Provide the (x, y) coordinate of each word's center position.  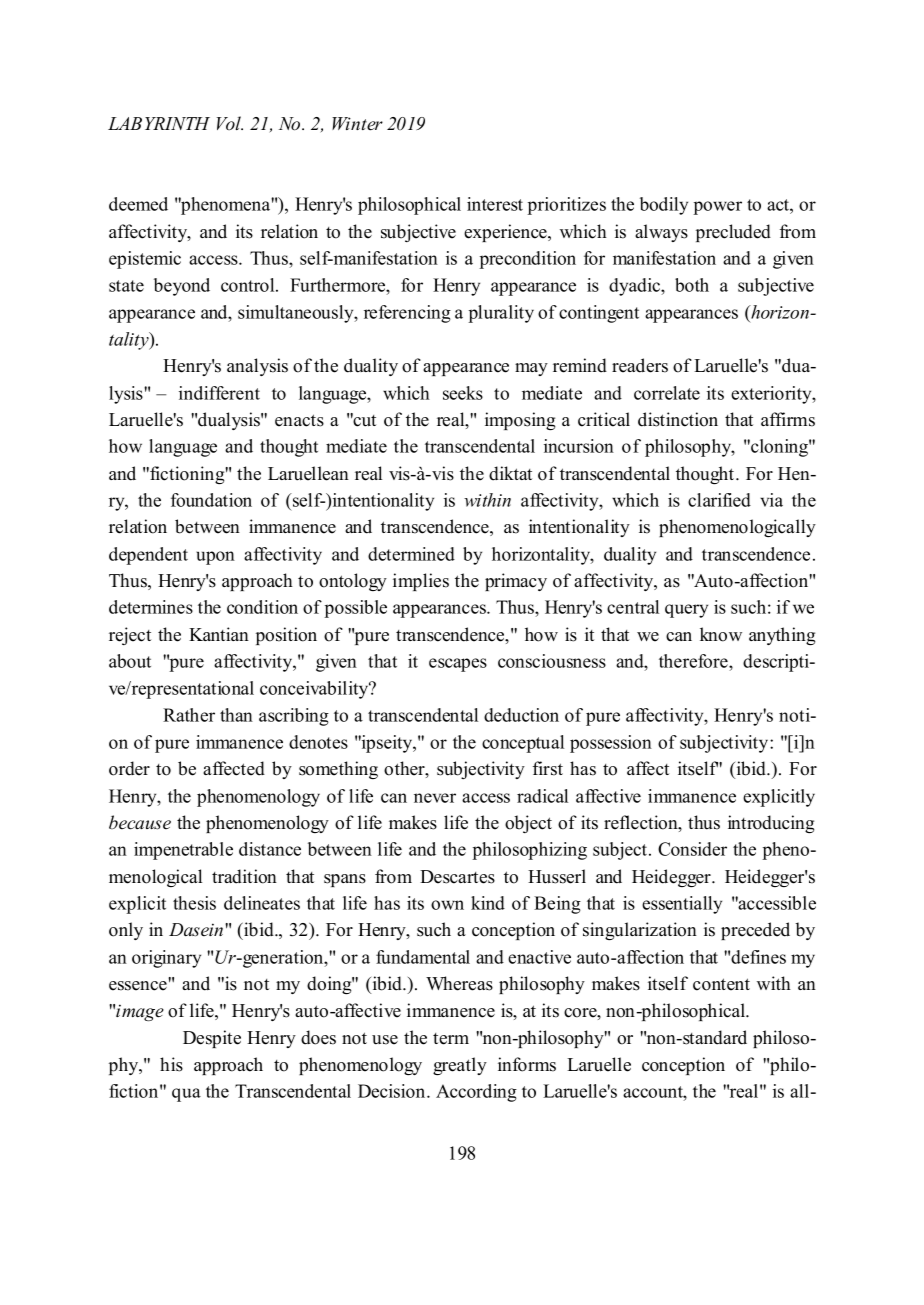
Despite (212, 1039)
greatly (460, 1066)
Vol (230, 123)
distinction (678, 419)
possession (611, 744)
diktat (510, 473)
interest (495, 204)
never (435, 798)
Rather (189, 715)
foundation (211, 500)
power (717, 208)
